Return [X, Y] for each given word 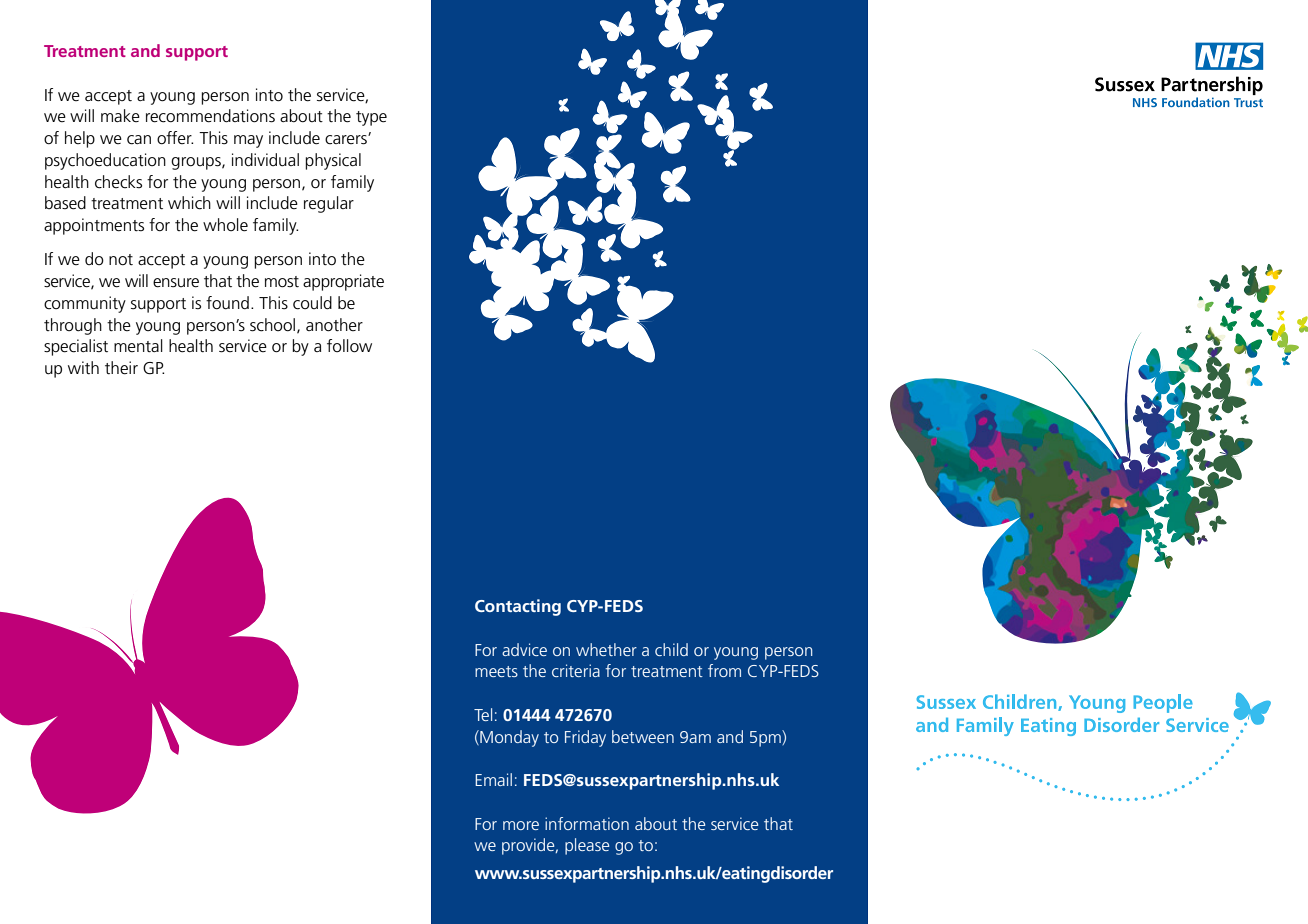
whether [606, 649]
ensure [176, 283]
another [334, 325]
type [371, 118]
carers [347, 139]
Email [493, 779]
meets [496, 671]
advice [524, 649]
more [521, 825]
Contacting [518, 607]
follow [349, 346]
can [139, 140]
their [121, 368]
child [671, 649]
